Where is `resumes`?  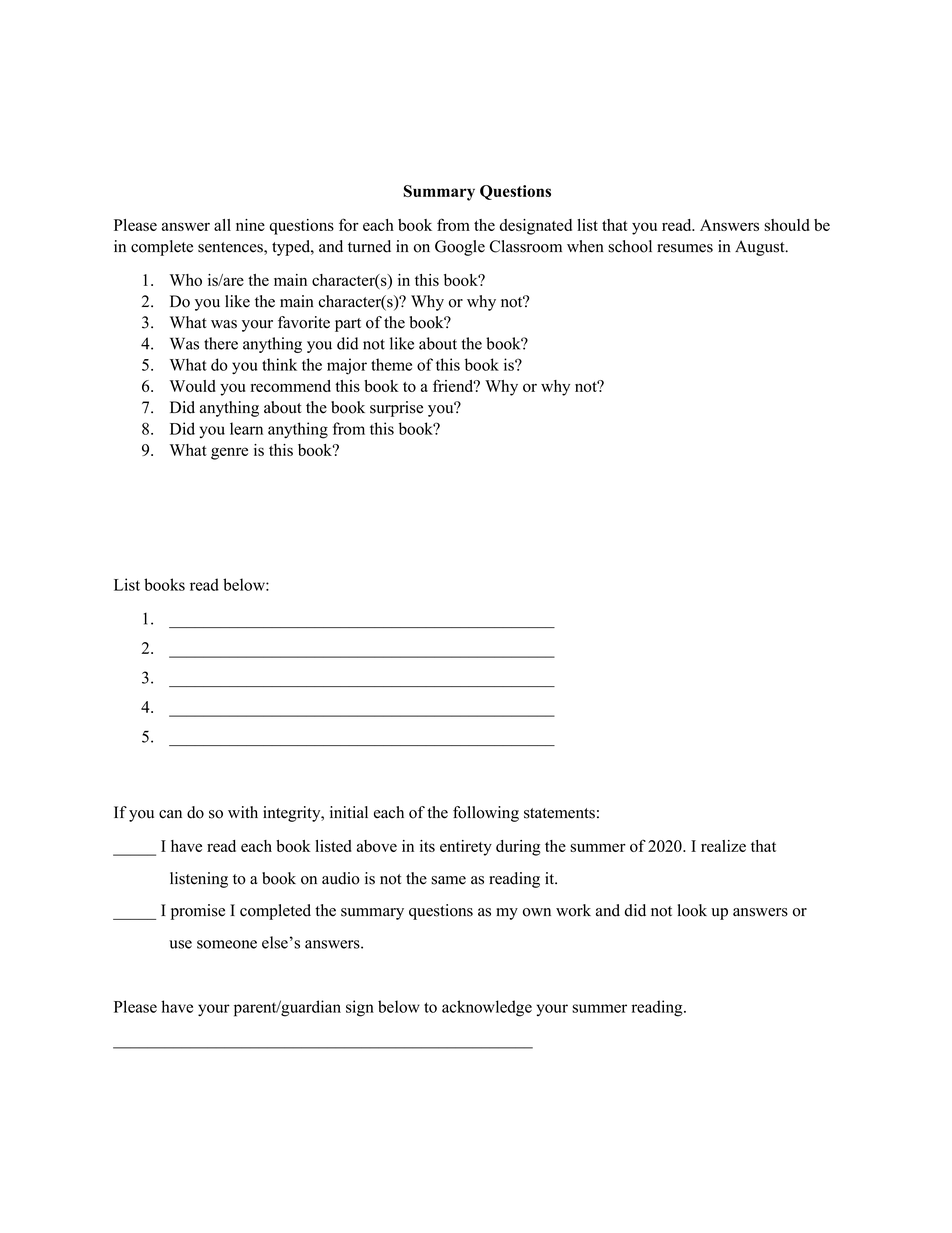
resumes is located at coordinates (685, 248).
